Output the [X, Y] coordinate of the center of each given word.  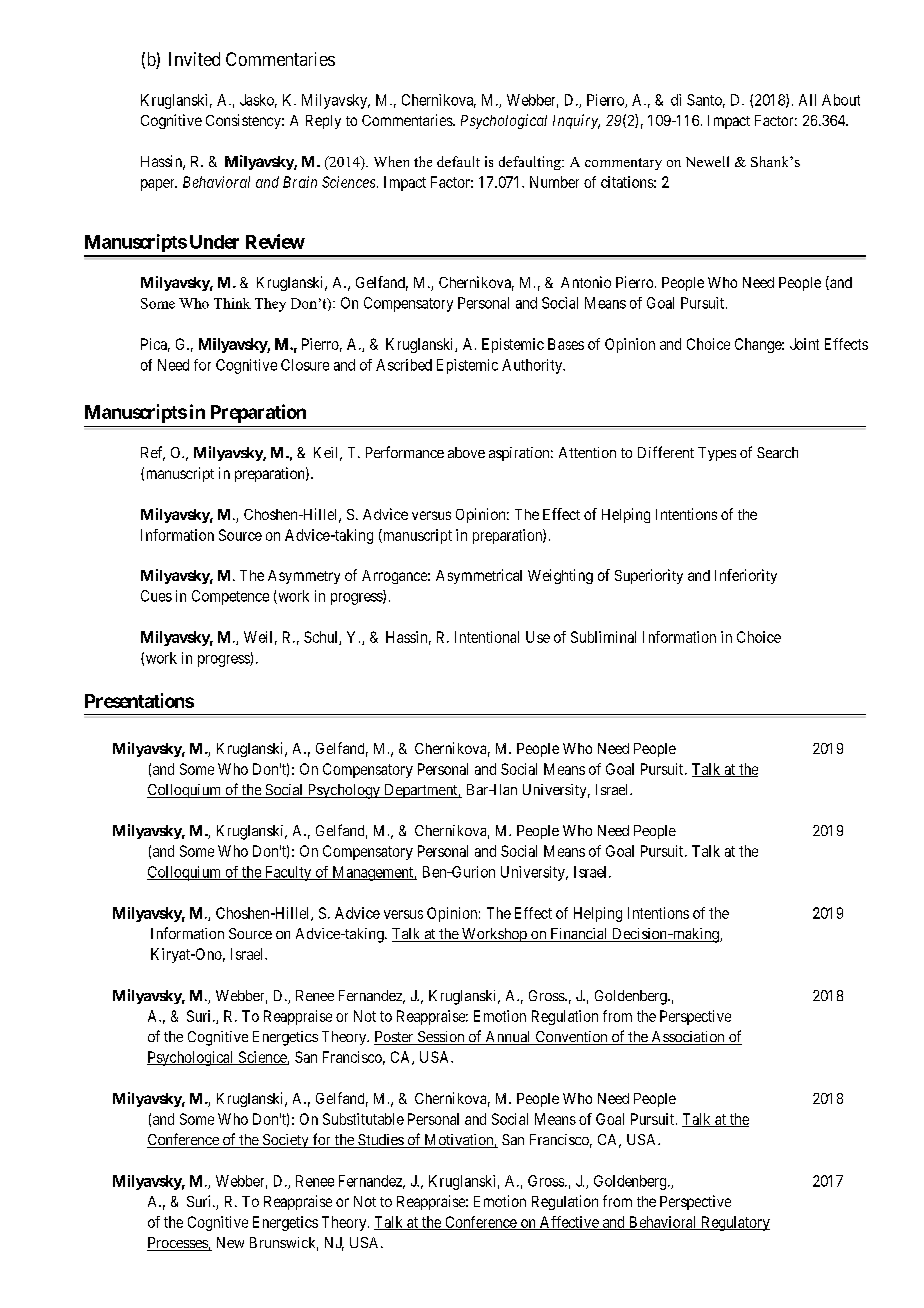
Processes [178, 1244]
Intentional [487, 637]
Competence [230, 597]
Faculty [288, 873]
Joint [804, 344]
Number [554, 182]
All [807, 100]
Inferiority [746, 576]
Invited [194, 59]
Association [688, 1038]
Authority [533, 366]
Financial [579, 935]
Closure [305, 365]
